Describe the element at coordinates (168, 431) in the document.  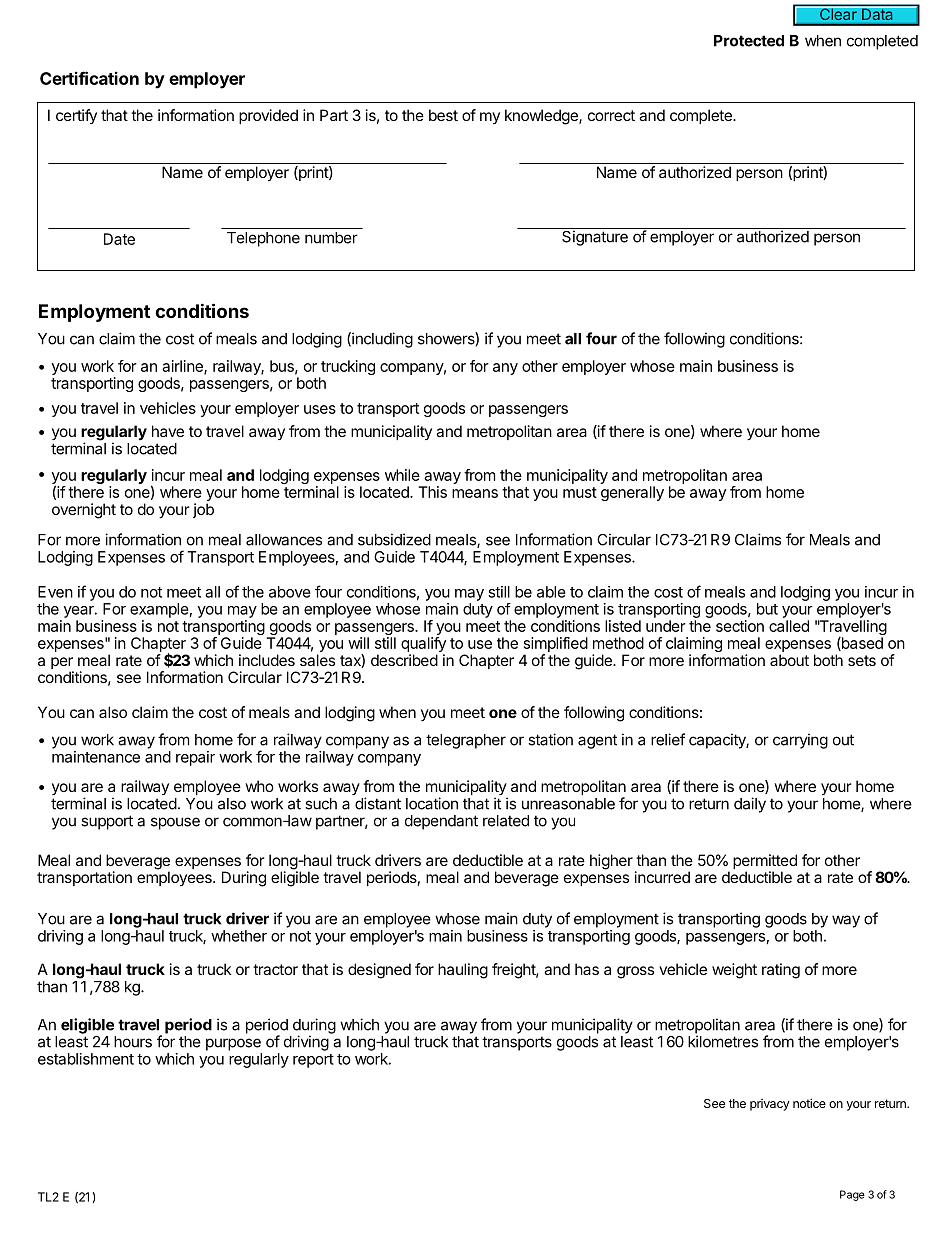
I see `have` at that location.
